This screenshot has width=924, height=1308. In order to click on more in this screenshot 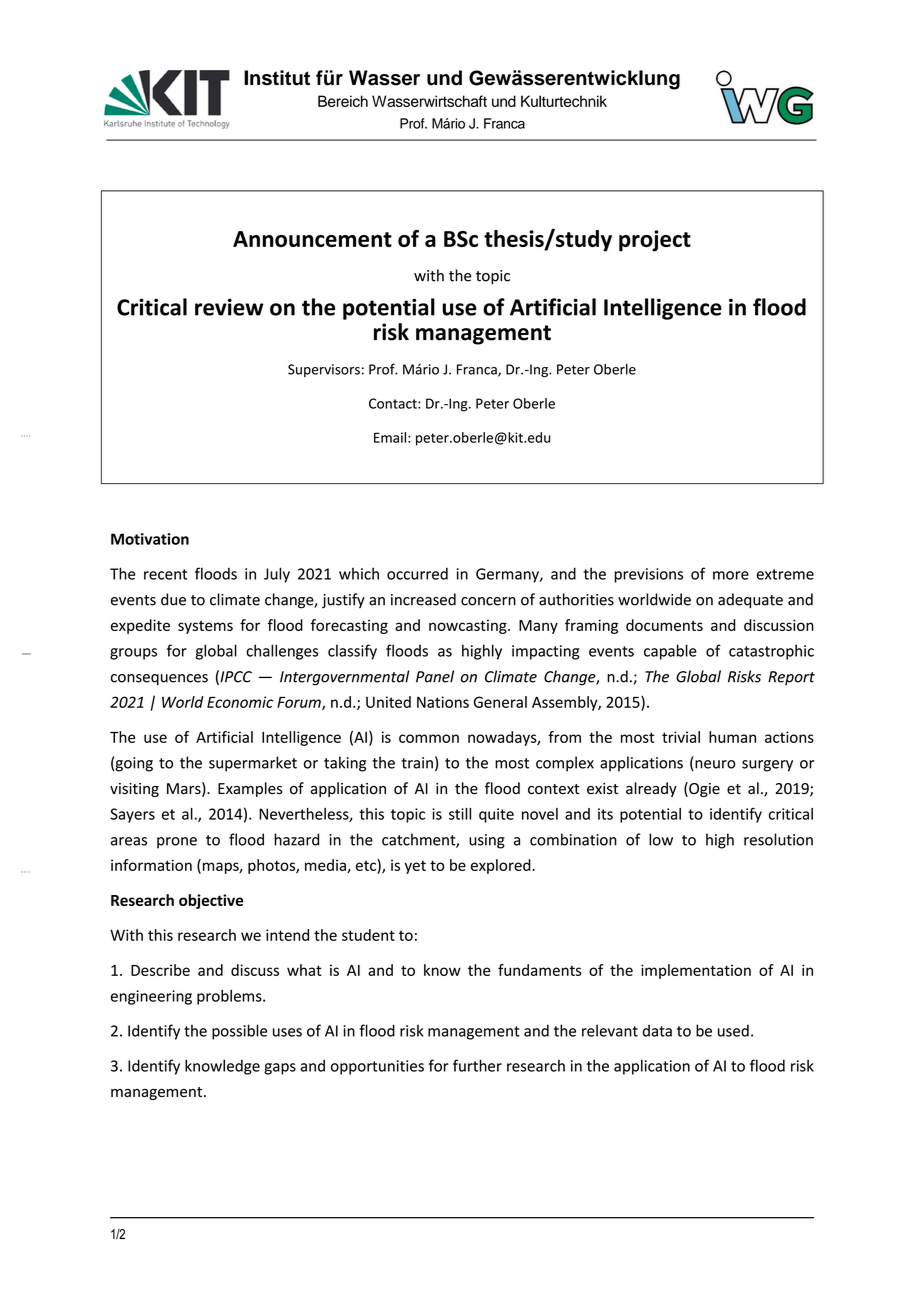, I will do `click(731, 575)`.
